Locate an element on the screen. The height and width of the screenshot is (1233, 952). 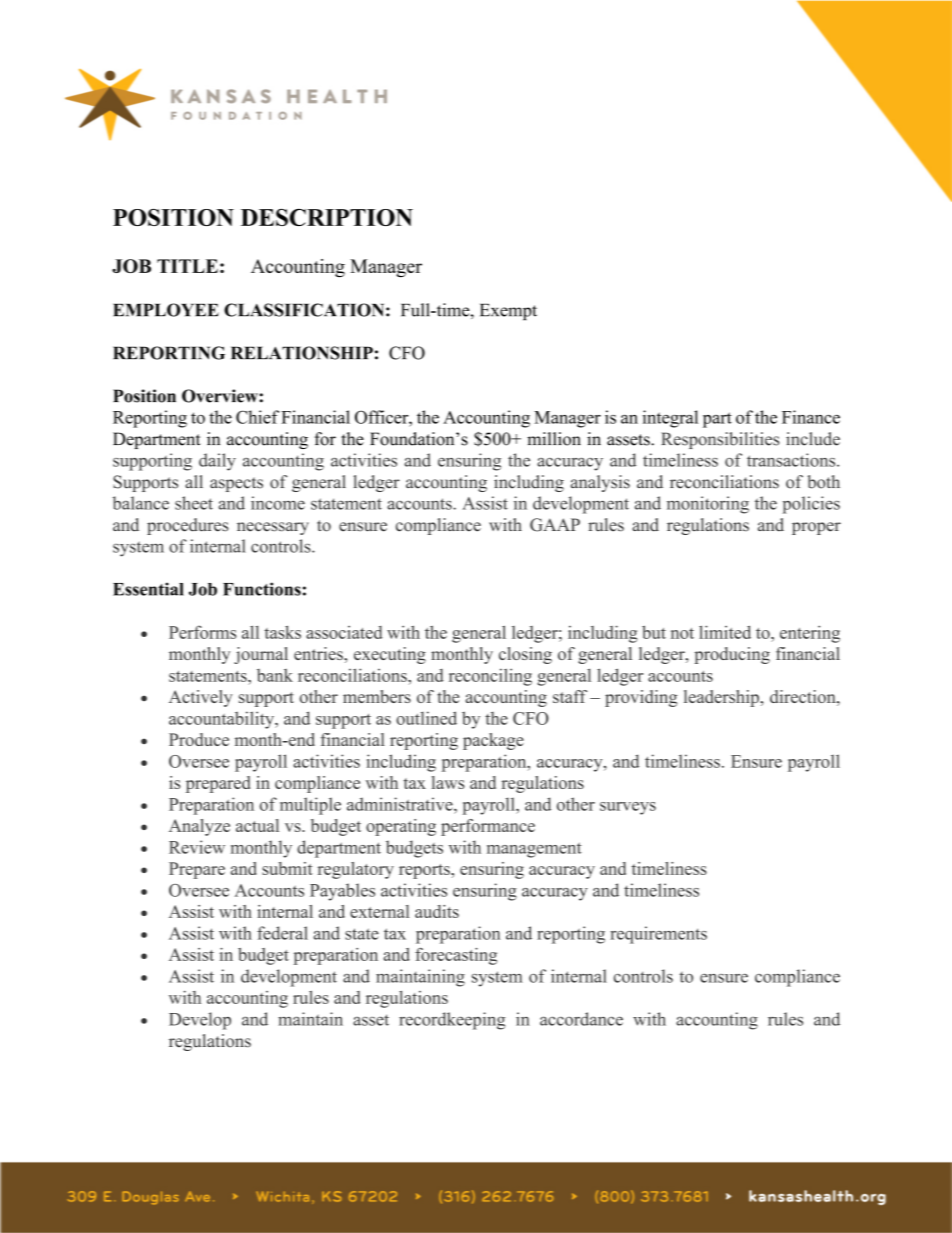
Finance is located at coordinates (811, 417).
